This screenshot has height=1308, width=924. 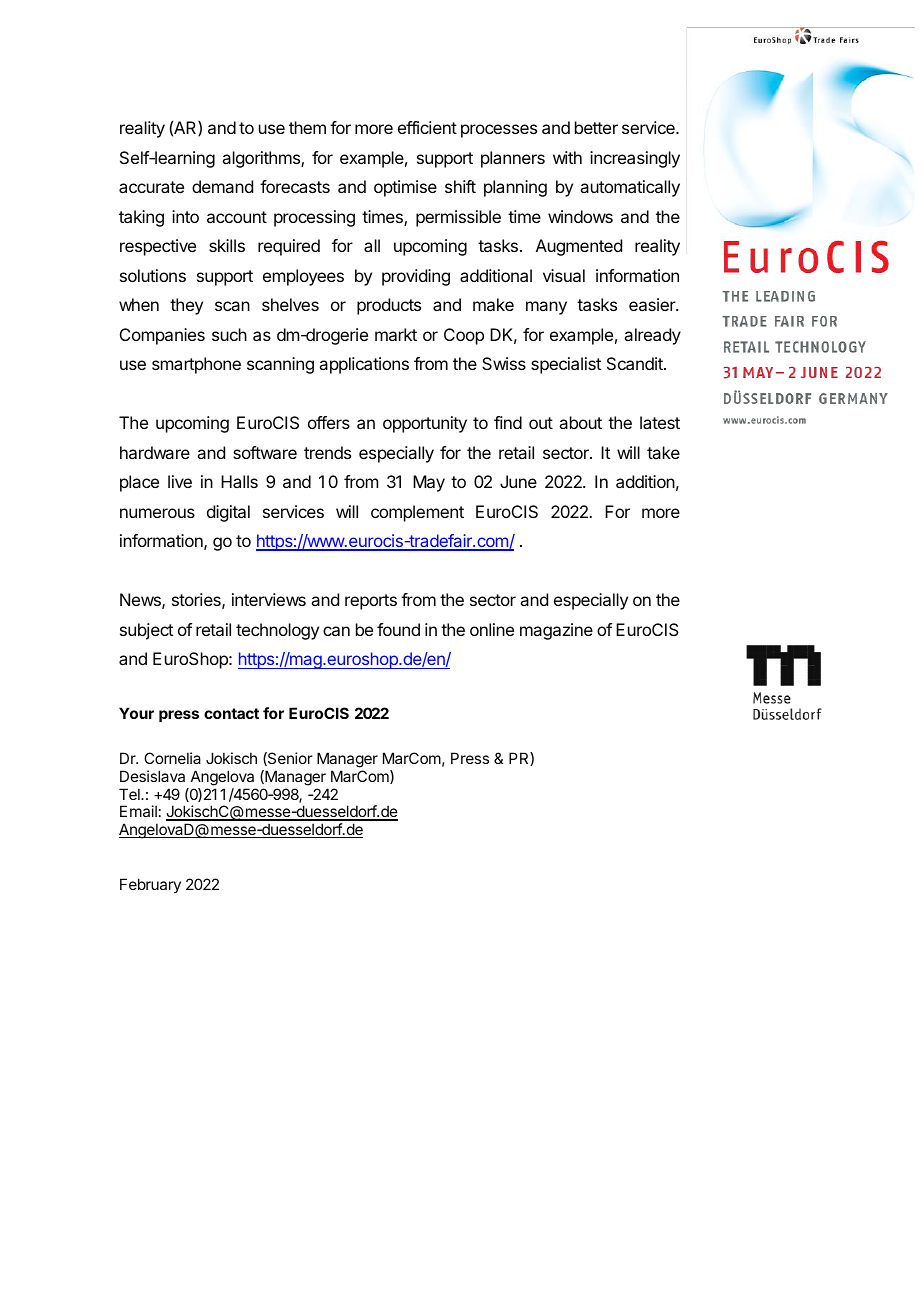 What do you see at coordinates (146, 631) in the screenshot?
I see `subject` at bounding box center [146, 631].
